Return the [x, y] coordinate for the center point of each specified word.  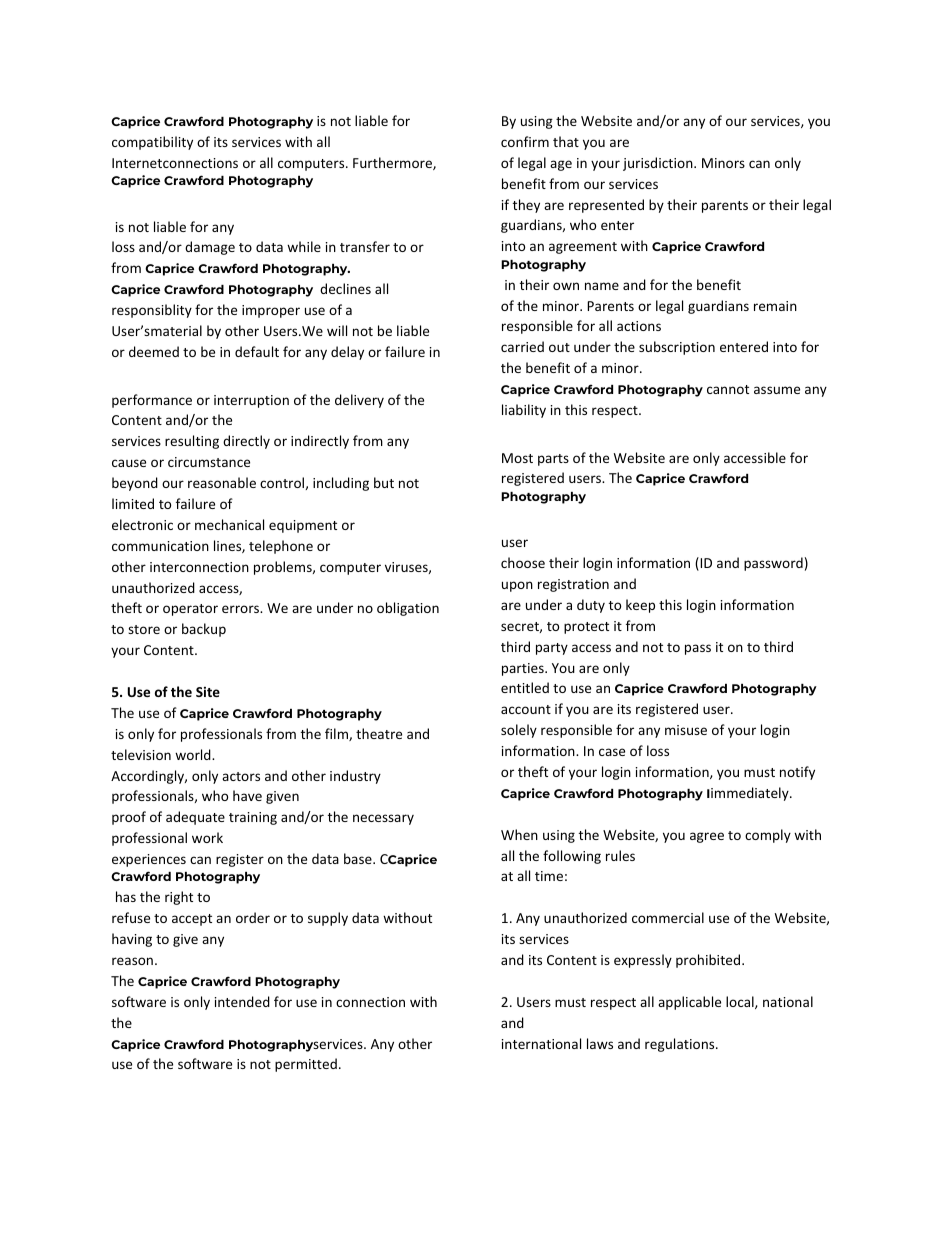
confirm [525, 141]
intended [242, 1001]
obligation [408, 609]
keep [640, 606]
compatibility [152, 143]
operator [190, 610]
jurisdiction [659, 164]
